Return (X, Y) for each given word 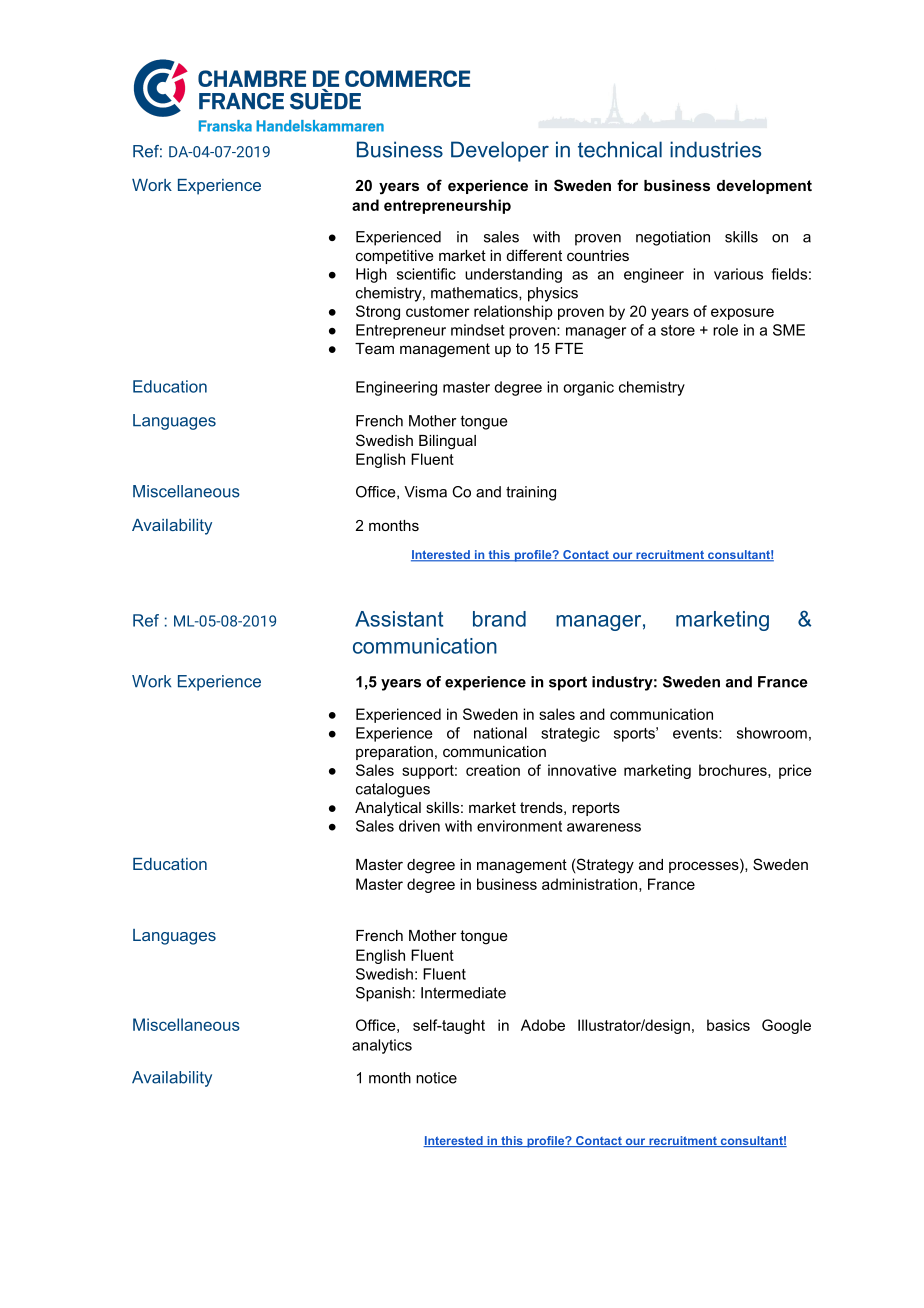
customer (437, 311)
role (725, 330)
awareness (604, 827)
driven (419, 826)
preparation (394, 753)
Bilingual (447, 442)
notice (436, 1078)
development (764, 187)
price (795, 771)
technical (620, 149)
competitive (395, 257)
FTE (569, 348)
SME (789, 330)
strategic (570, 734)
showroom (772, 733)
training (531, 493)
